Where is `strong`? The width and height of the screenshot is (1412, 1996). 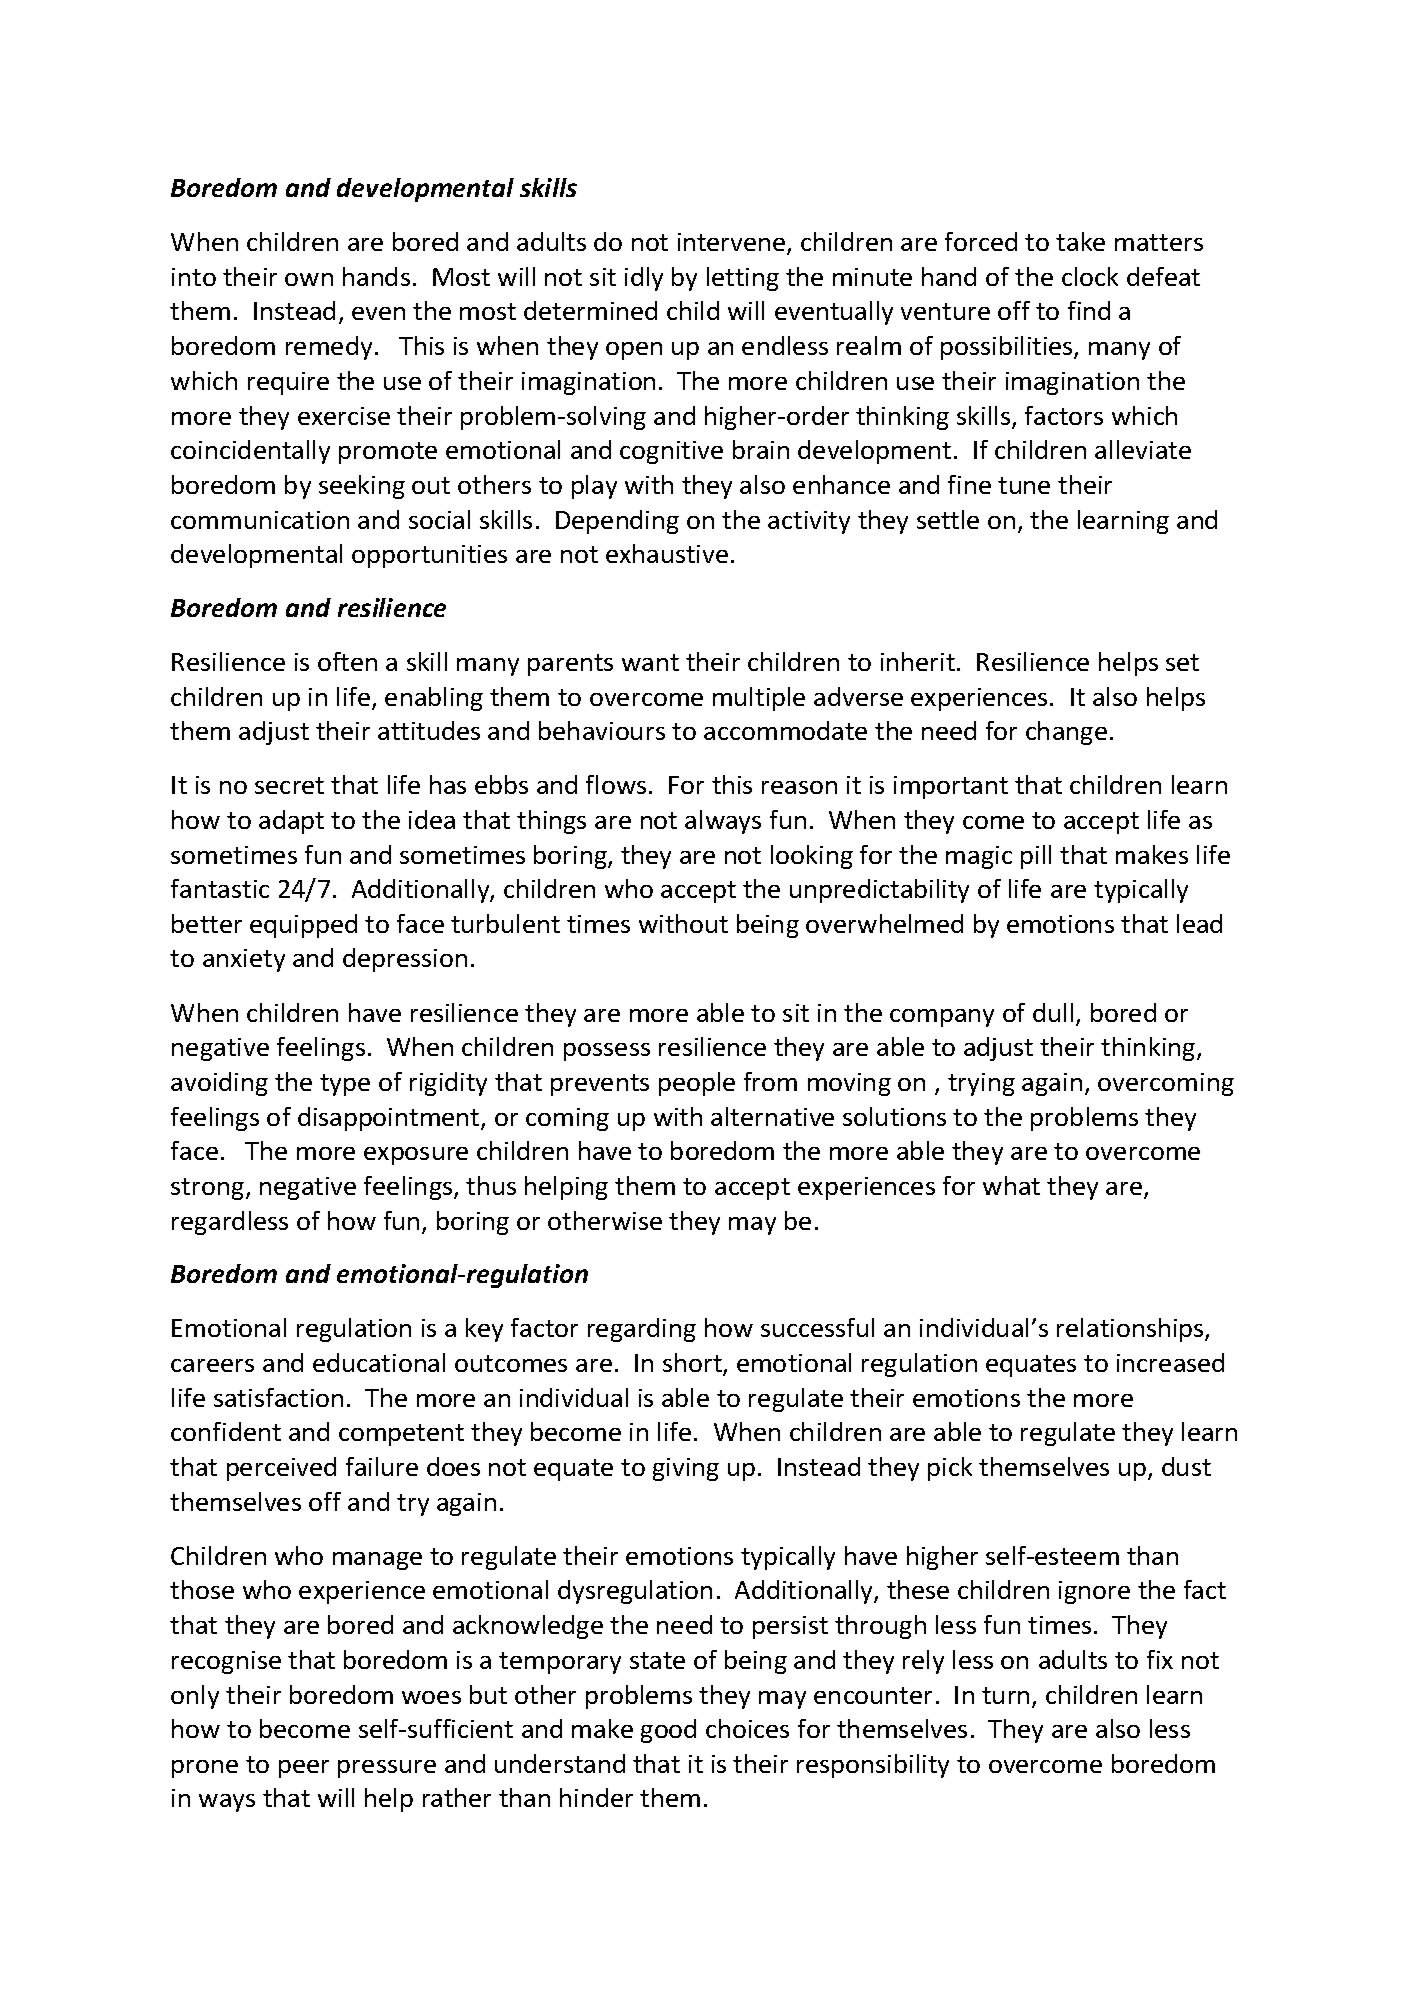 strong is located at coordinates (209, 1189).
